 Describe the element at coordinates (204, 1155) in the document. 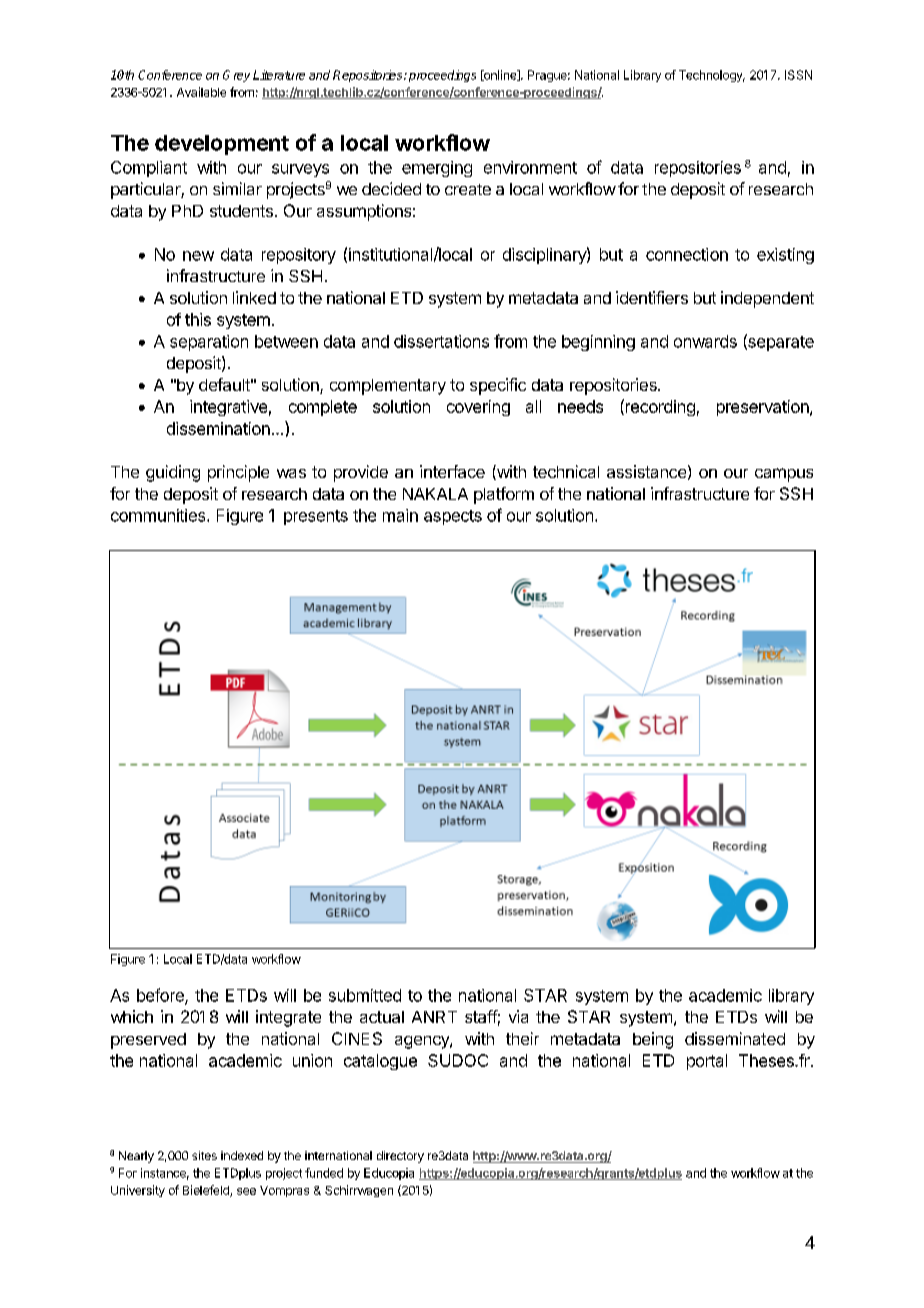

I see `sites` at that location.
